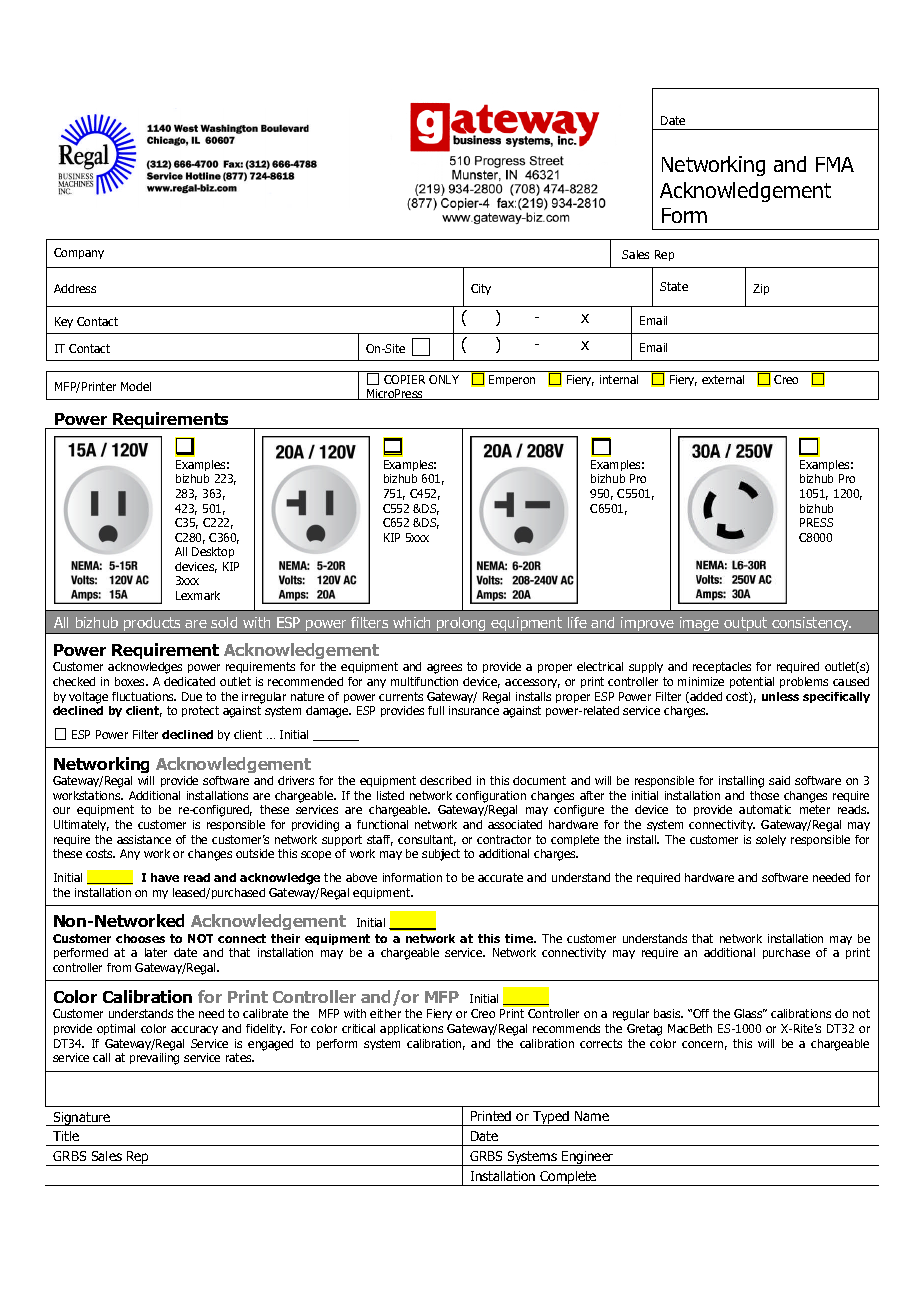  What do you see at coordinates (144, 839) in the document?
I see `assistance` at bounding box center [144, 839].
